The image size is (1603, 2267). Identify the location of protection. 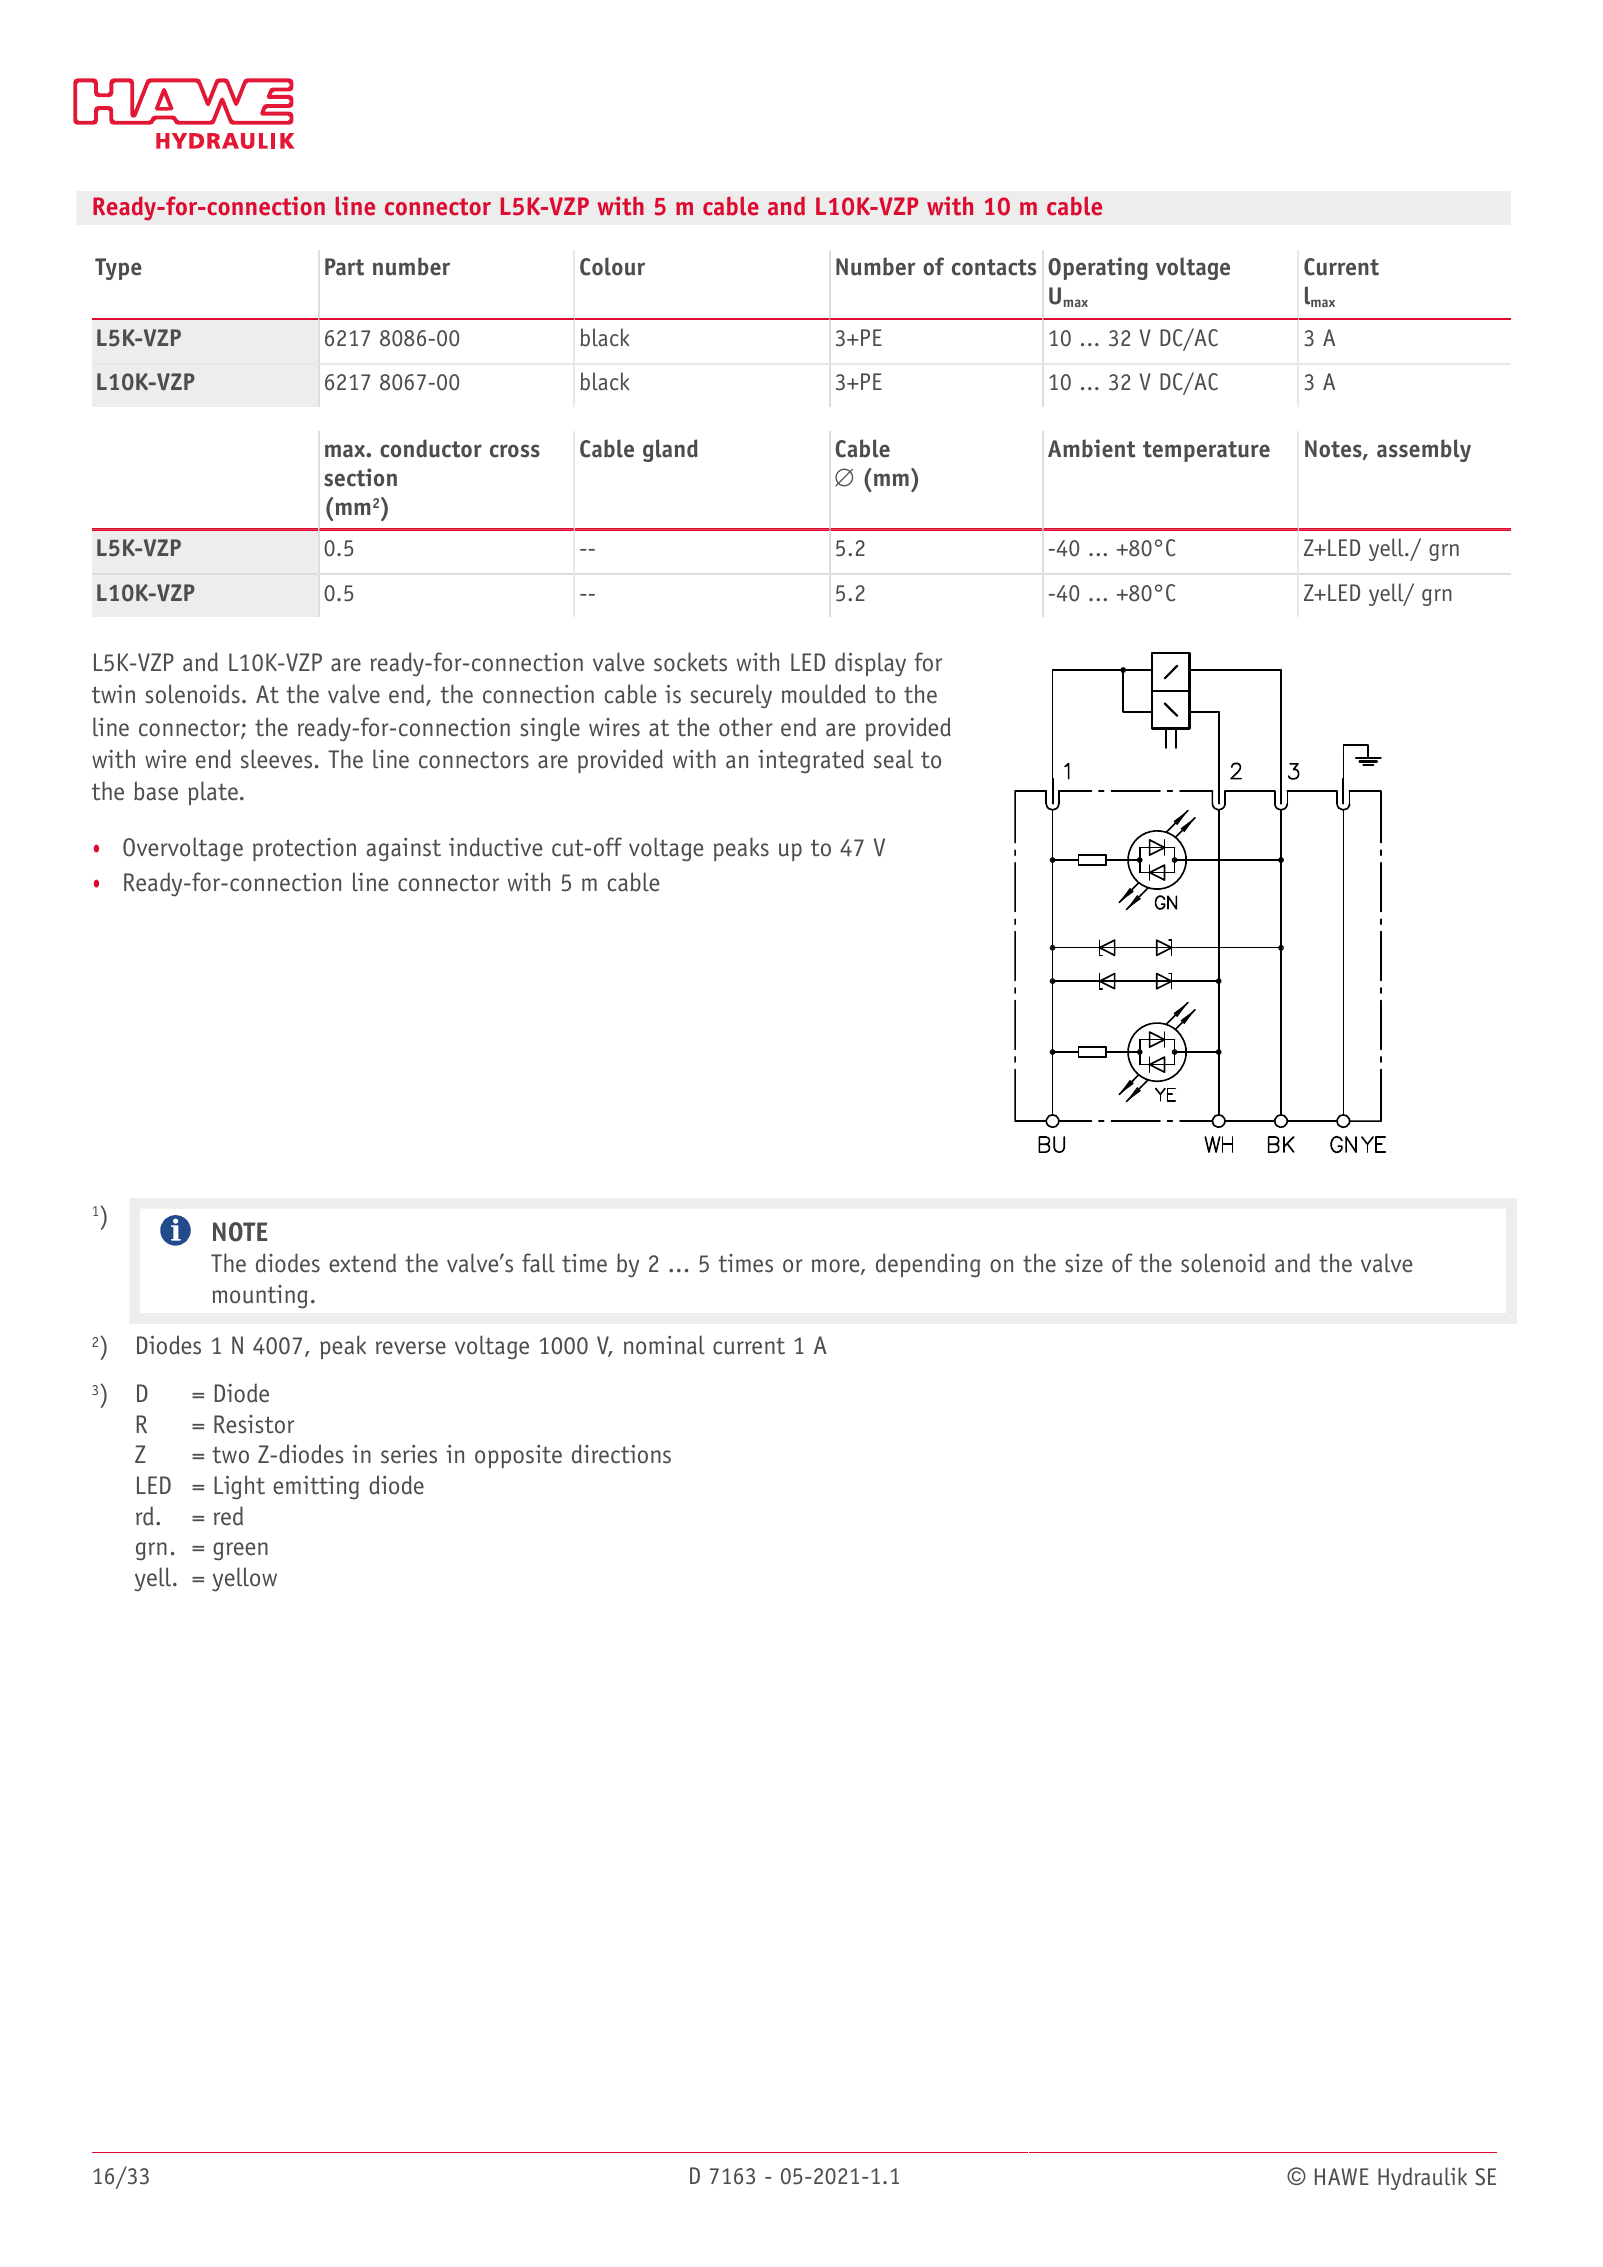
(304, 849).
